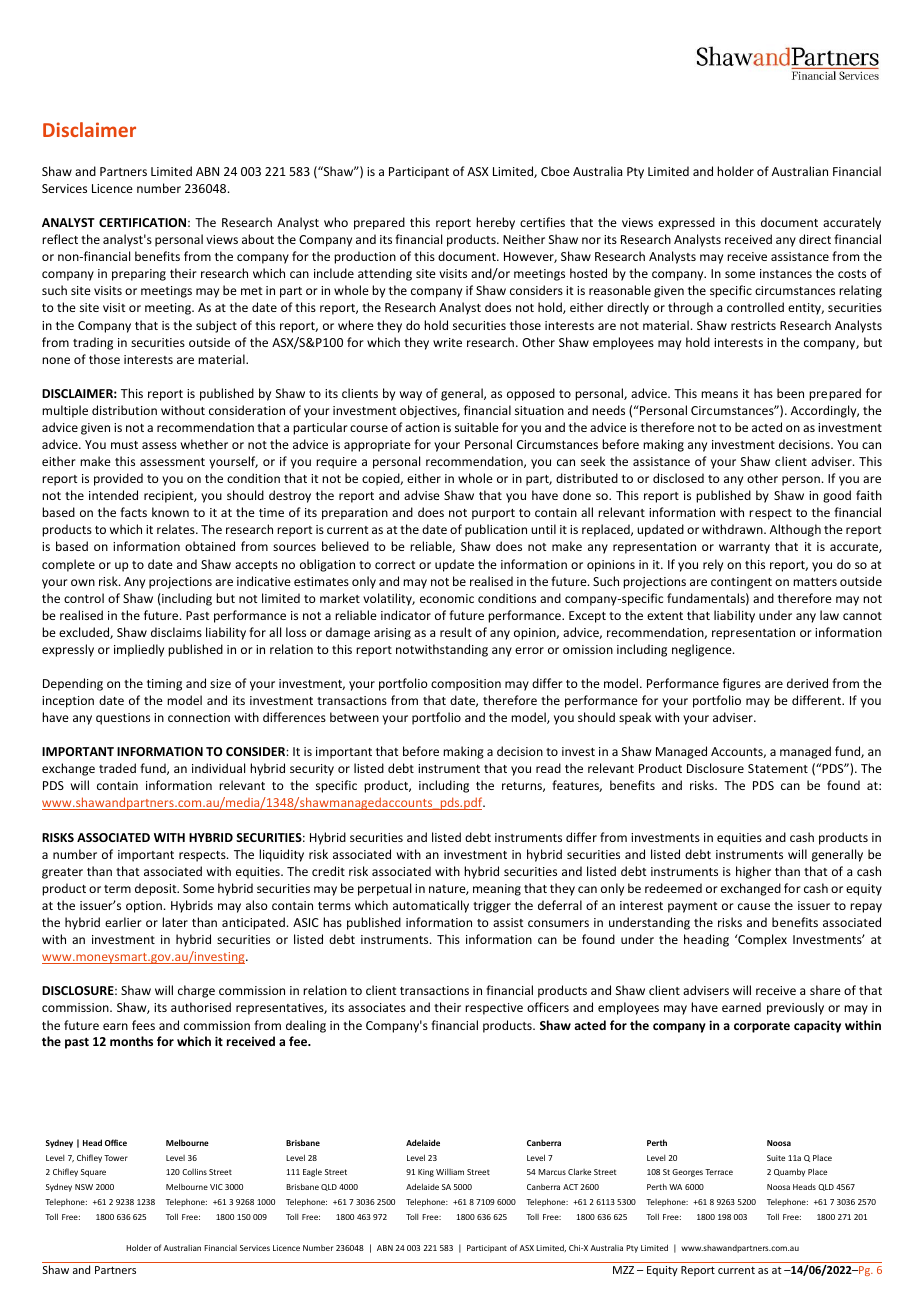  Describe the element at coordinates (116, 1158) in the screenshot. I see `Tower` at that location.
